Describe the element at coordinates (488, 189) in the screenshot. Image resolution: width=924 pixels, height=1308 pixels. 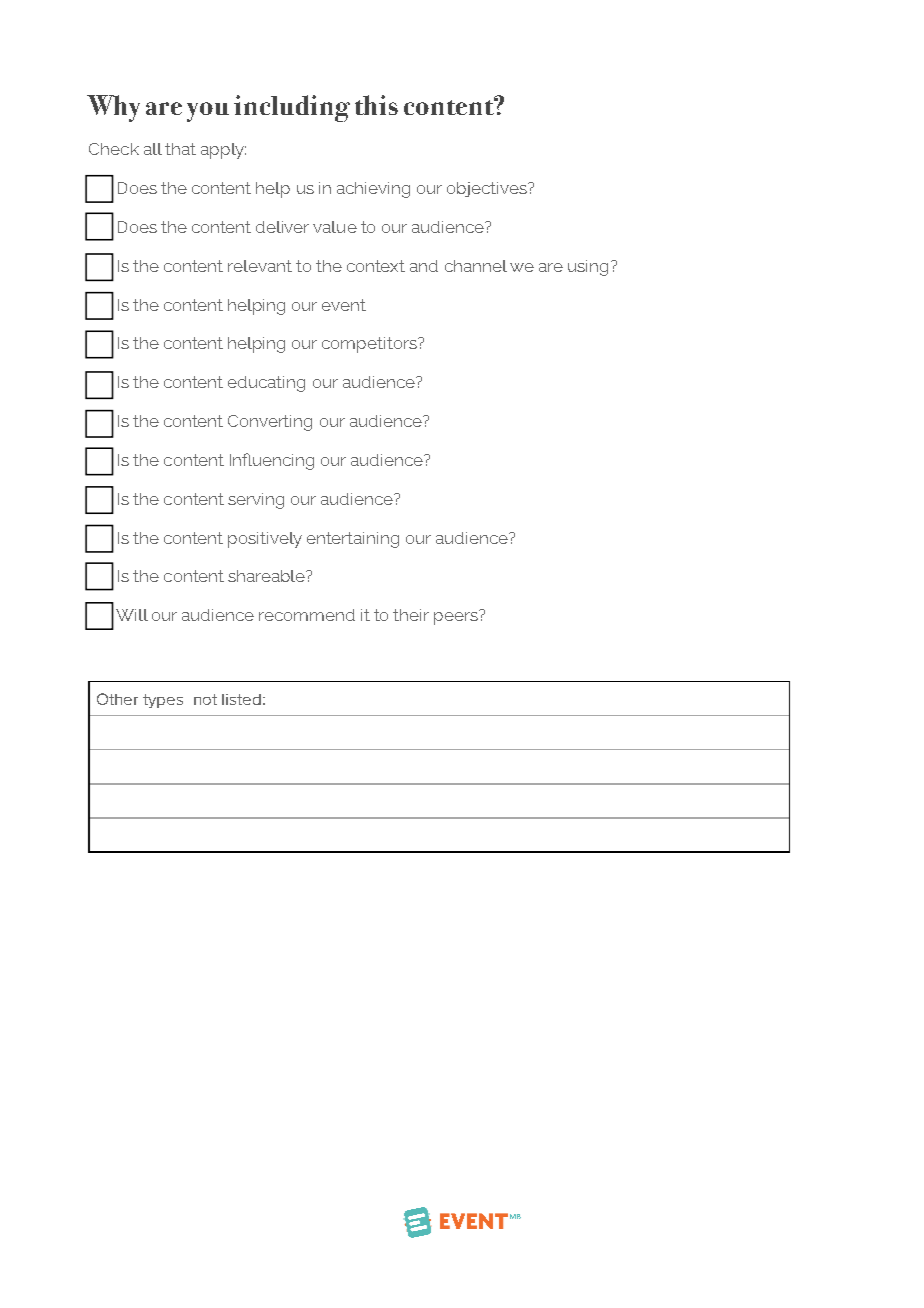
I see `objectives` at that location.
